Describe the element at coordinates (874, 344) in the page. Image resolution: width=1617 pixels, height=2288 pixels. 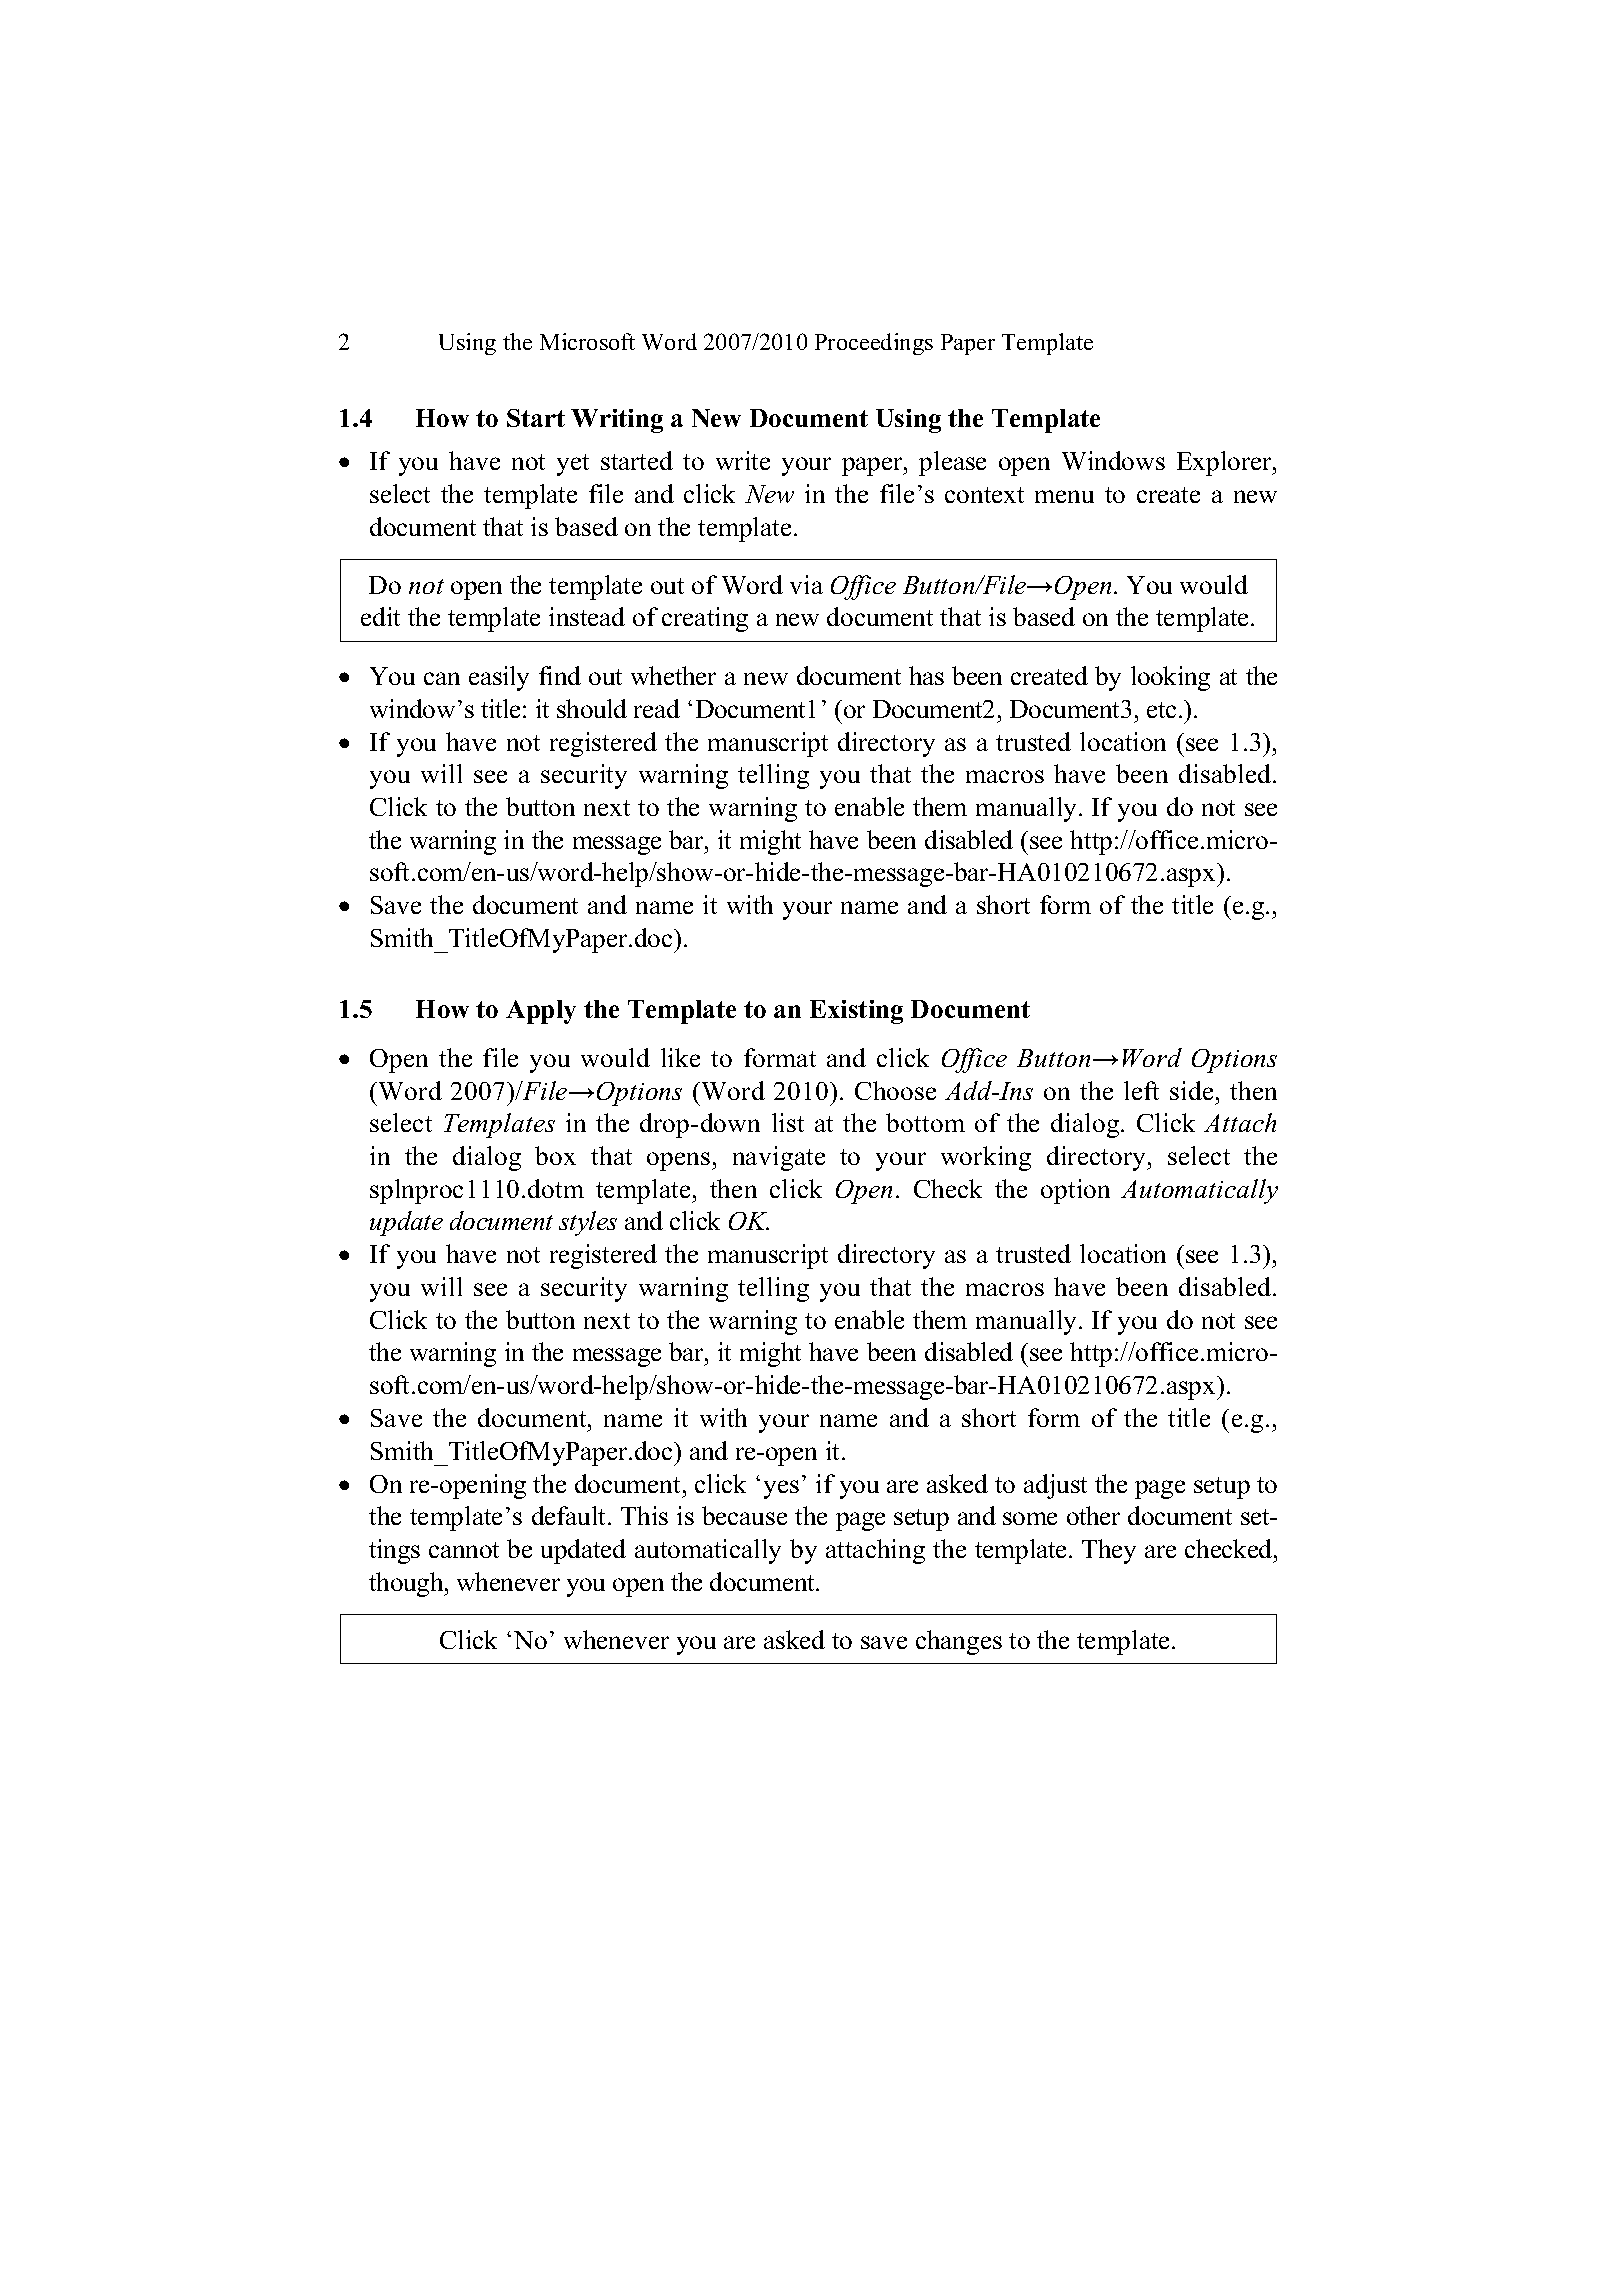
I see `Proceedings` at that location.
